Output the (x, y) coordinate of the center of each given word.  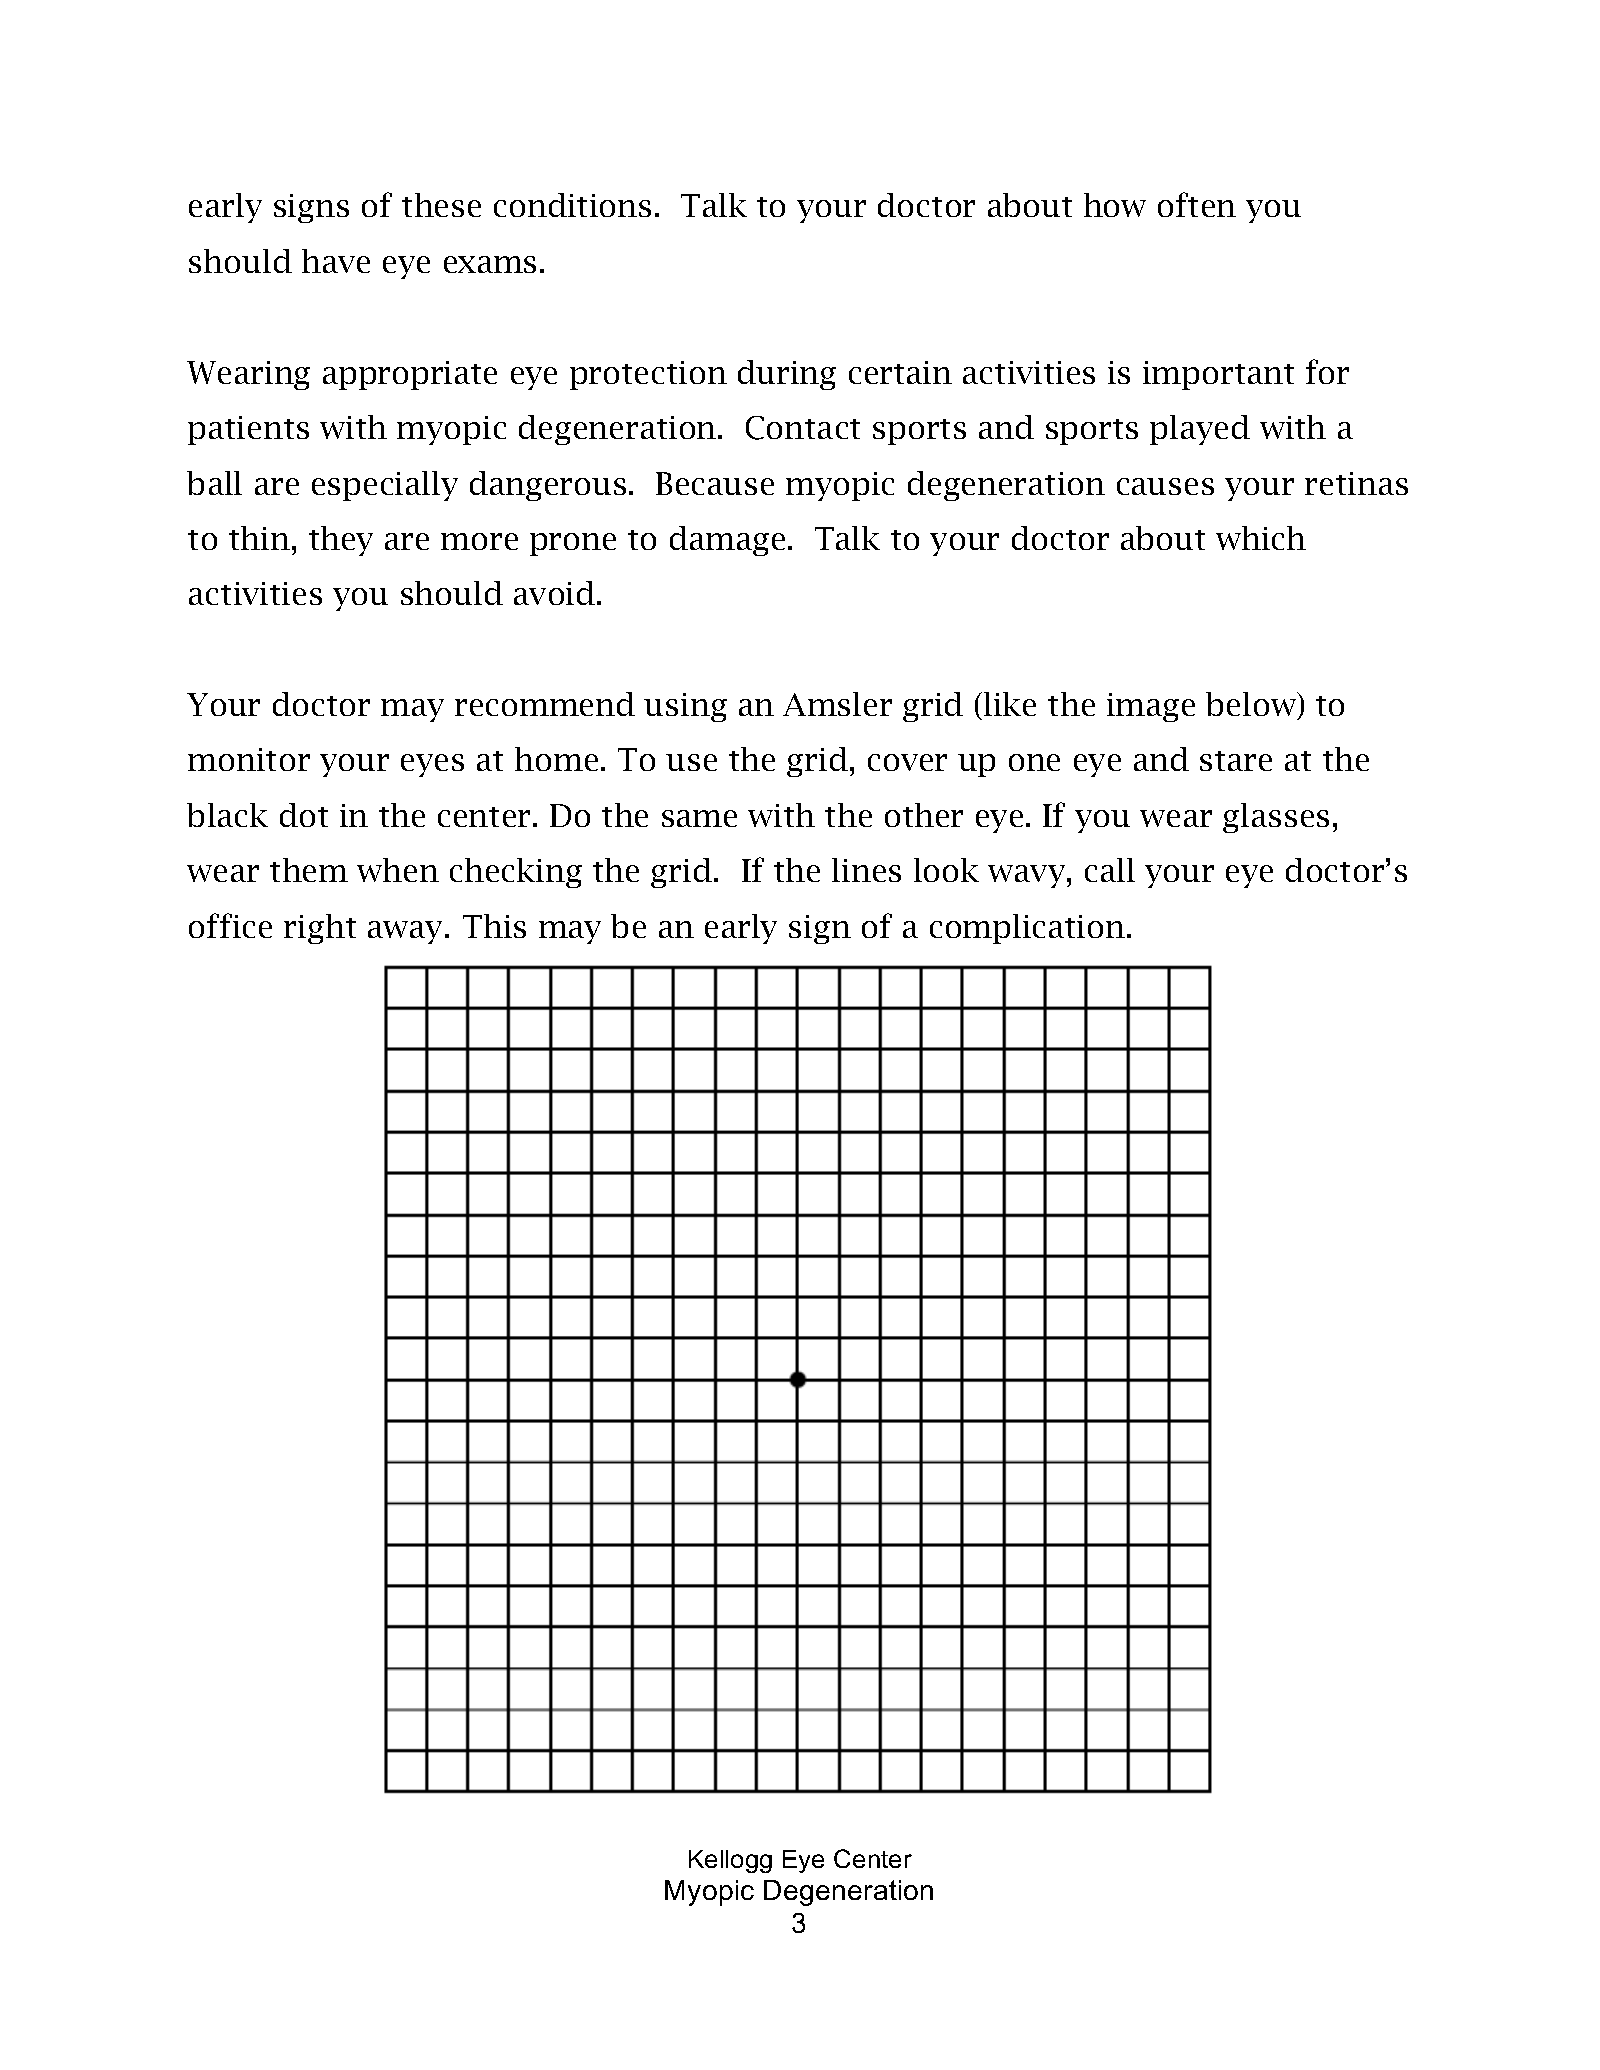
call (1110, 870)
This (494, 926)
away (407, 932)
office (230, 925)
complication (1029, 929)
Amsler (837, 704)
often (1197, 204)
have (336, 261)
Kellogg (730, 1861)
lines (866, 870)
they (341, 541)
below (1252, 705)
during (787, 375)
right (320, 929)
